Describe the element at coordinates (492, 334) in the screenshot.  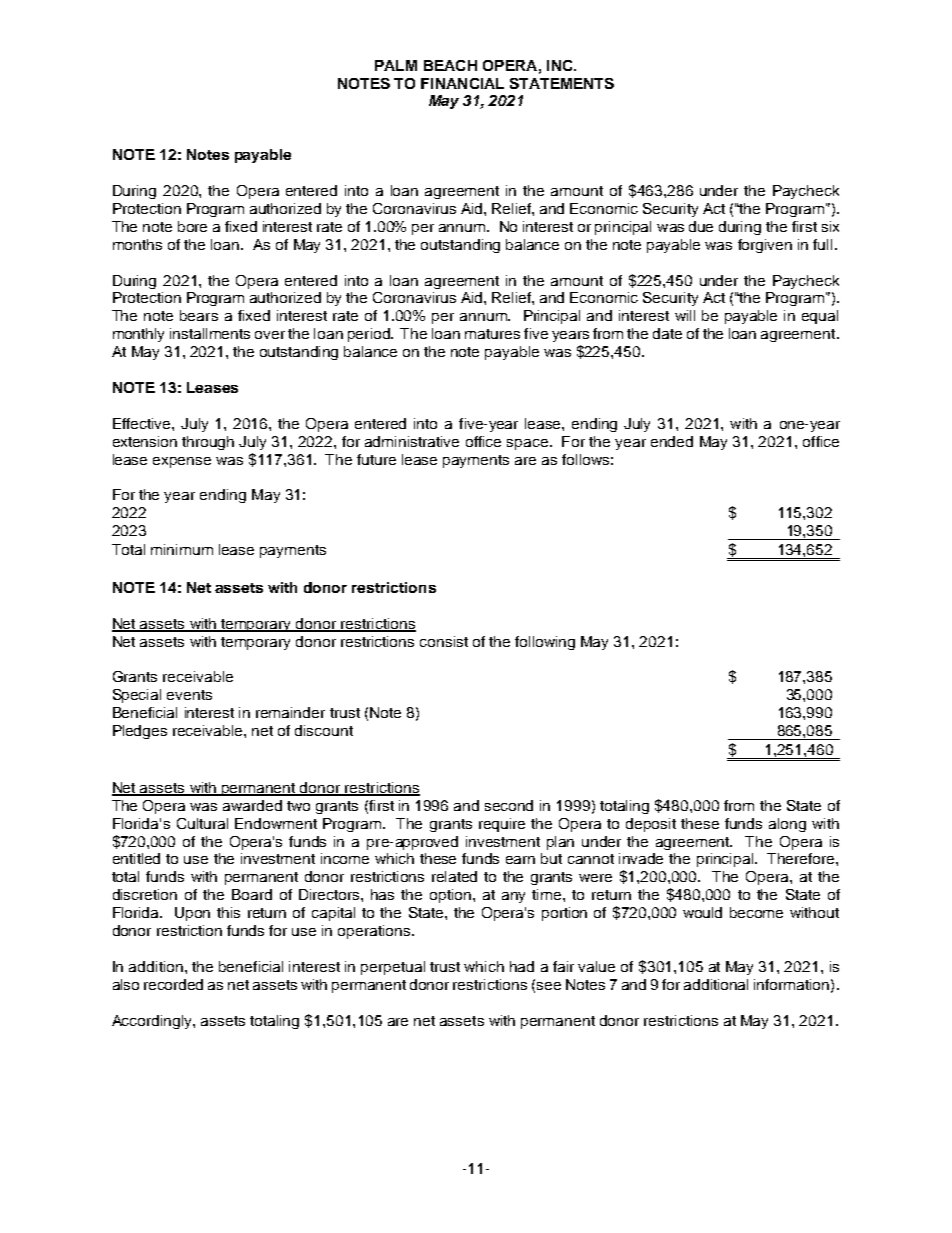
I see `matures` at that location.
